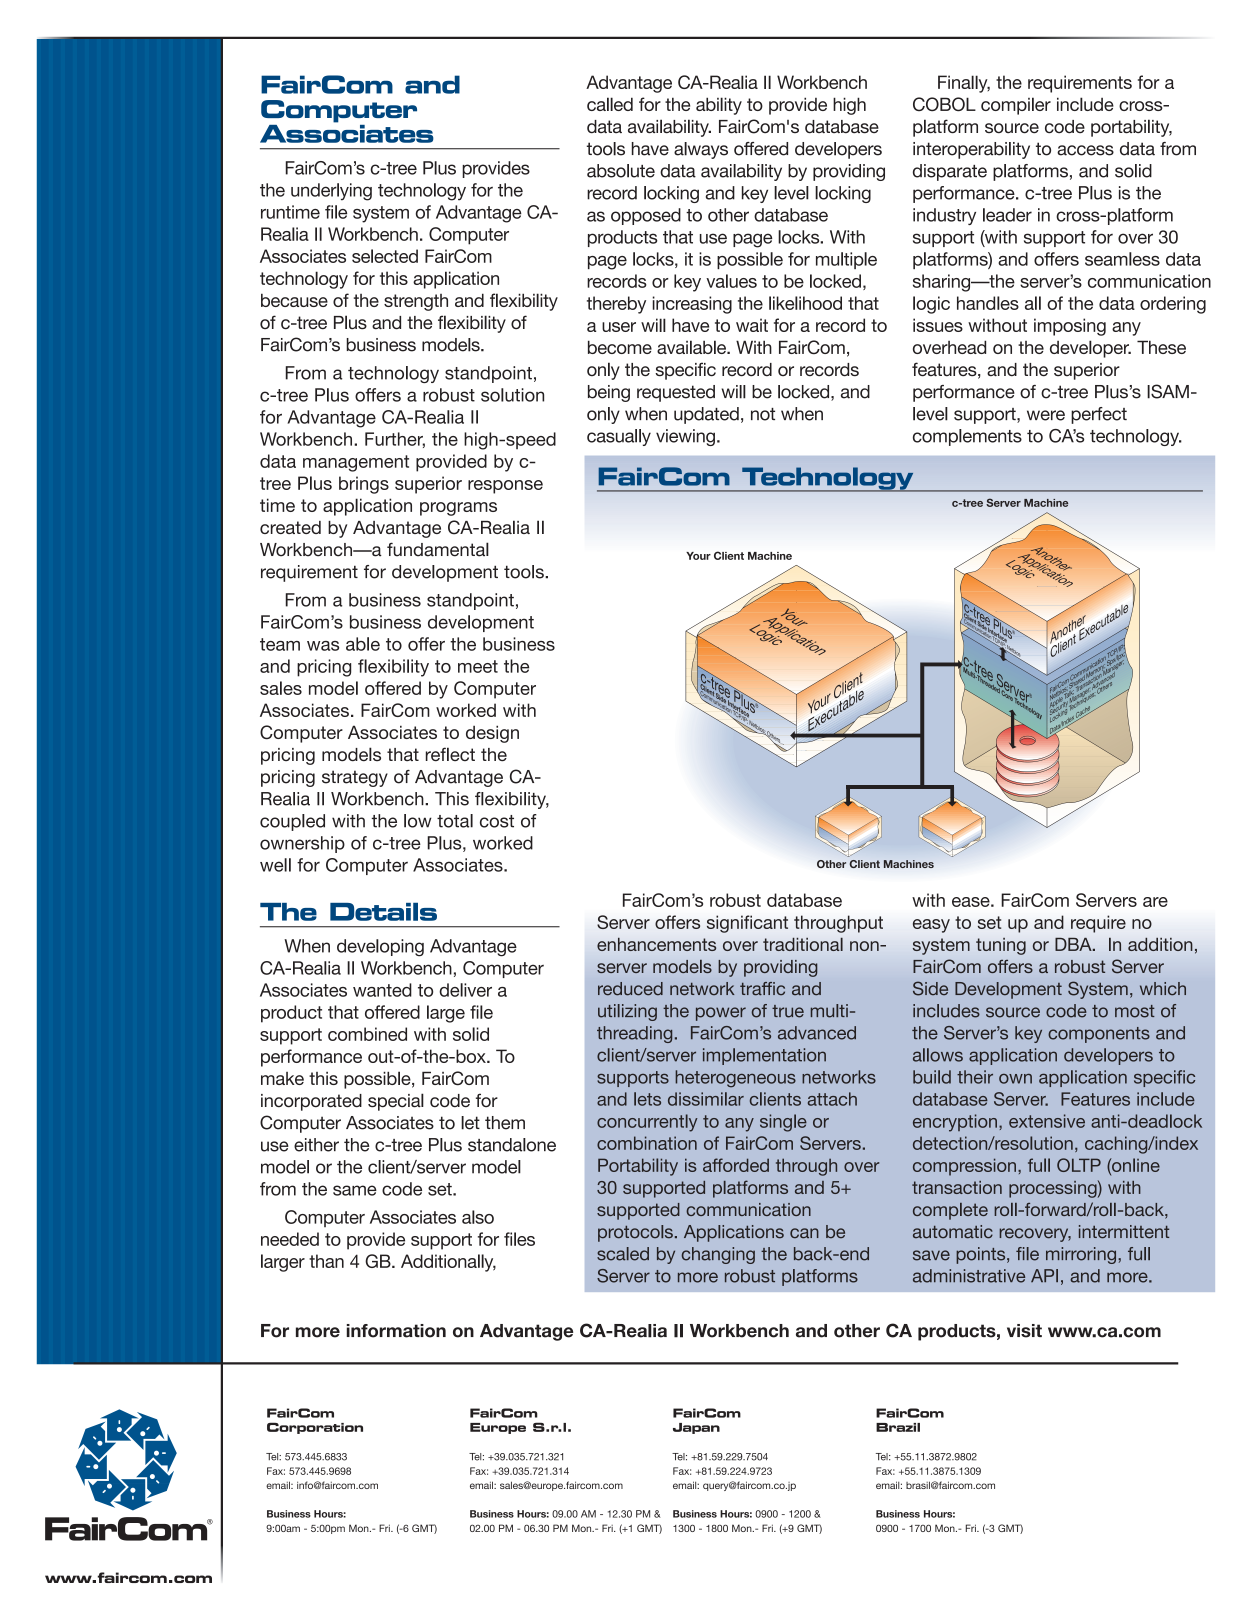  I want to click on Corporation, so click(315, 1428).
